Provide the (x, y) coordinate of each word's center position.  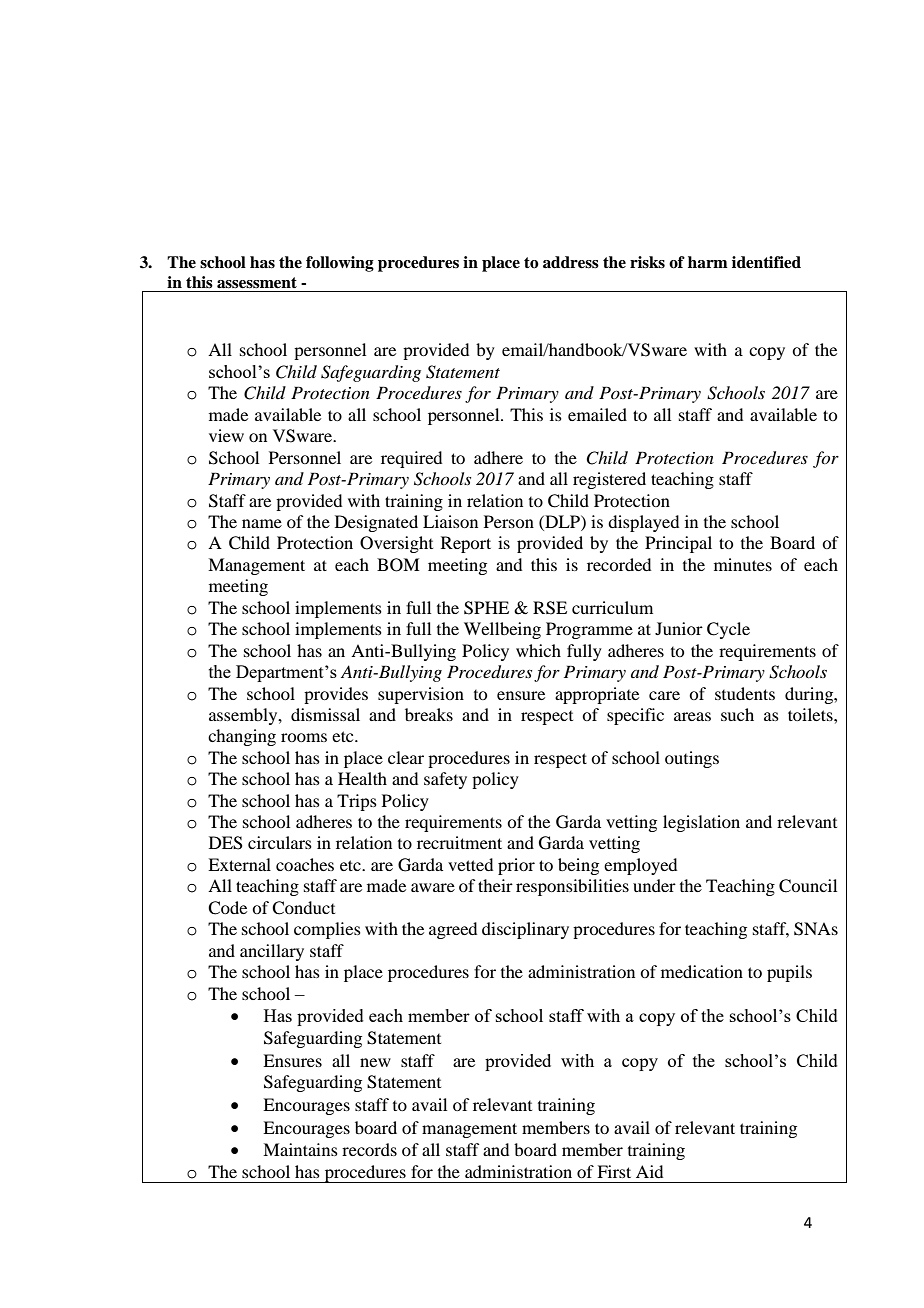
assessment (257, 283)
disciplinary (525, 930)
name (262, 523)
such (737, 714)
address (571, 262)
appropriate (597, 695)
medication (702, 971)
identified (766, 262)
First (614, 1171)
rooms (304, 737)
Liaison (450, 521)
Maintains (300, 1149)
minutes (743, 564)
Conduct (303, 908)
